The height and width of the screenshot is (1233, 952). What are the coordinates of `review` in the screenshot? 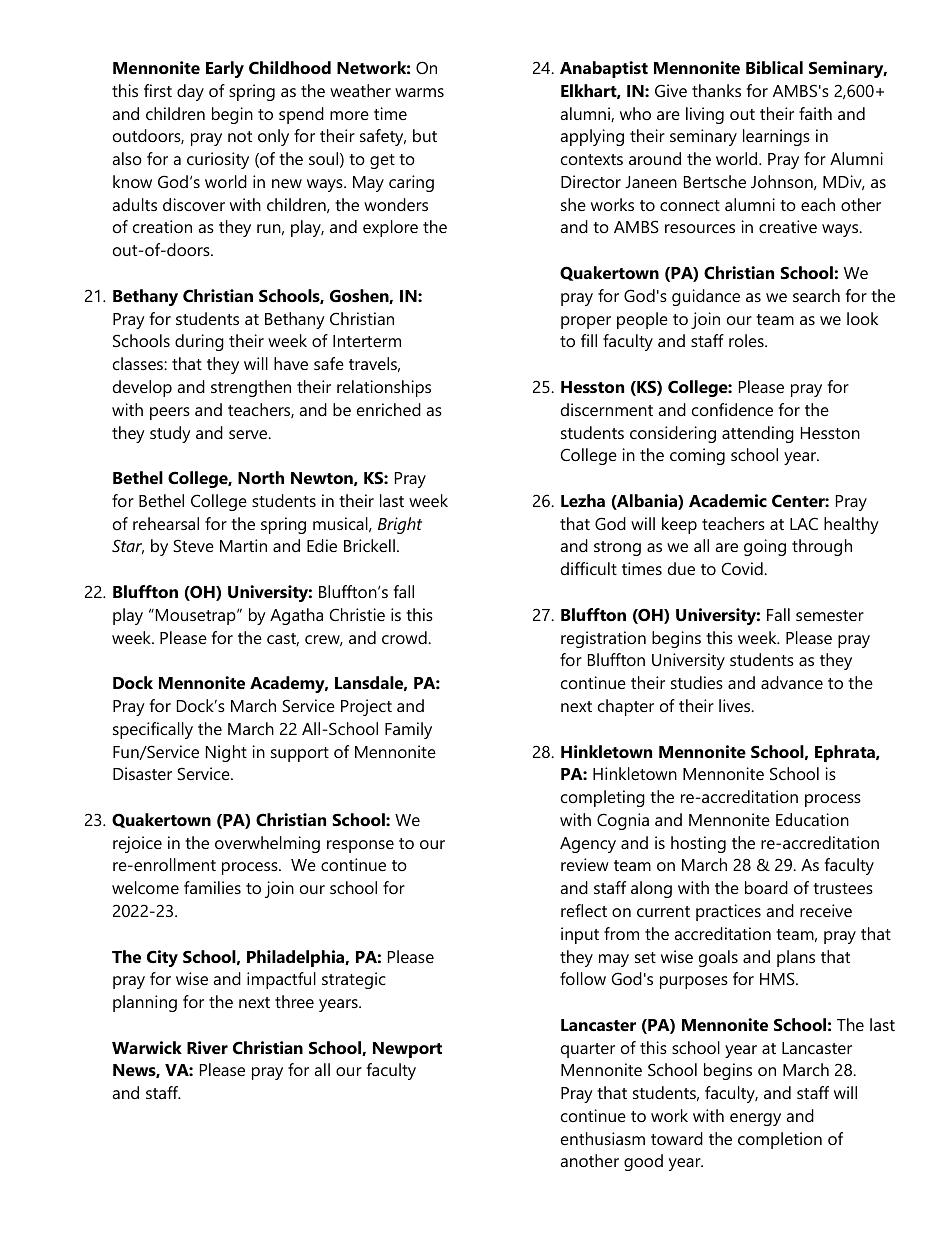 It's located at (585, 864).
